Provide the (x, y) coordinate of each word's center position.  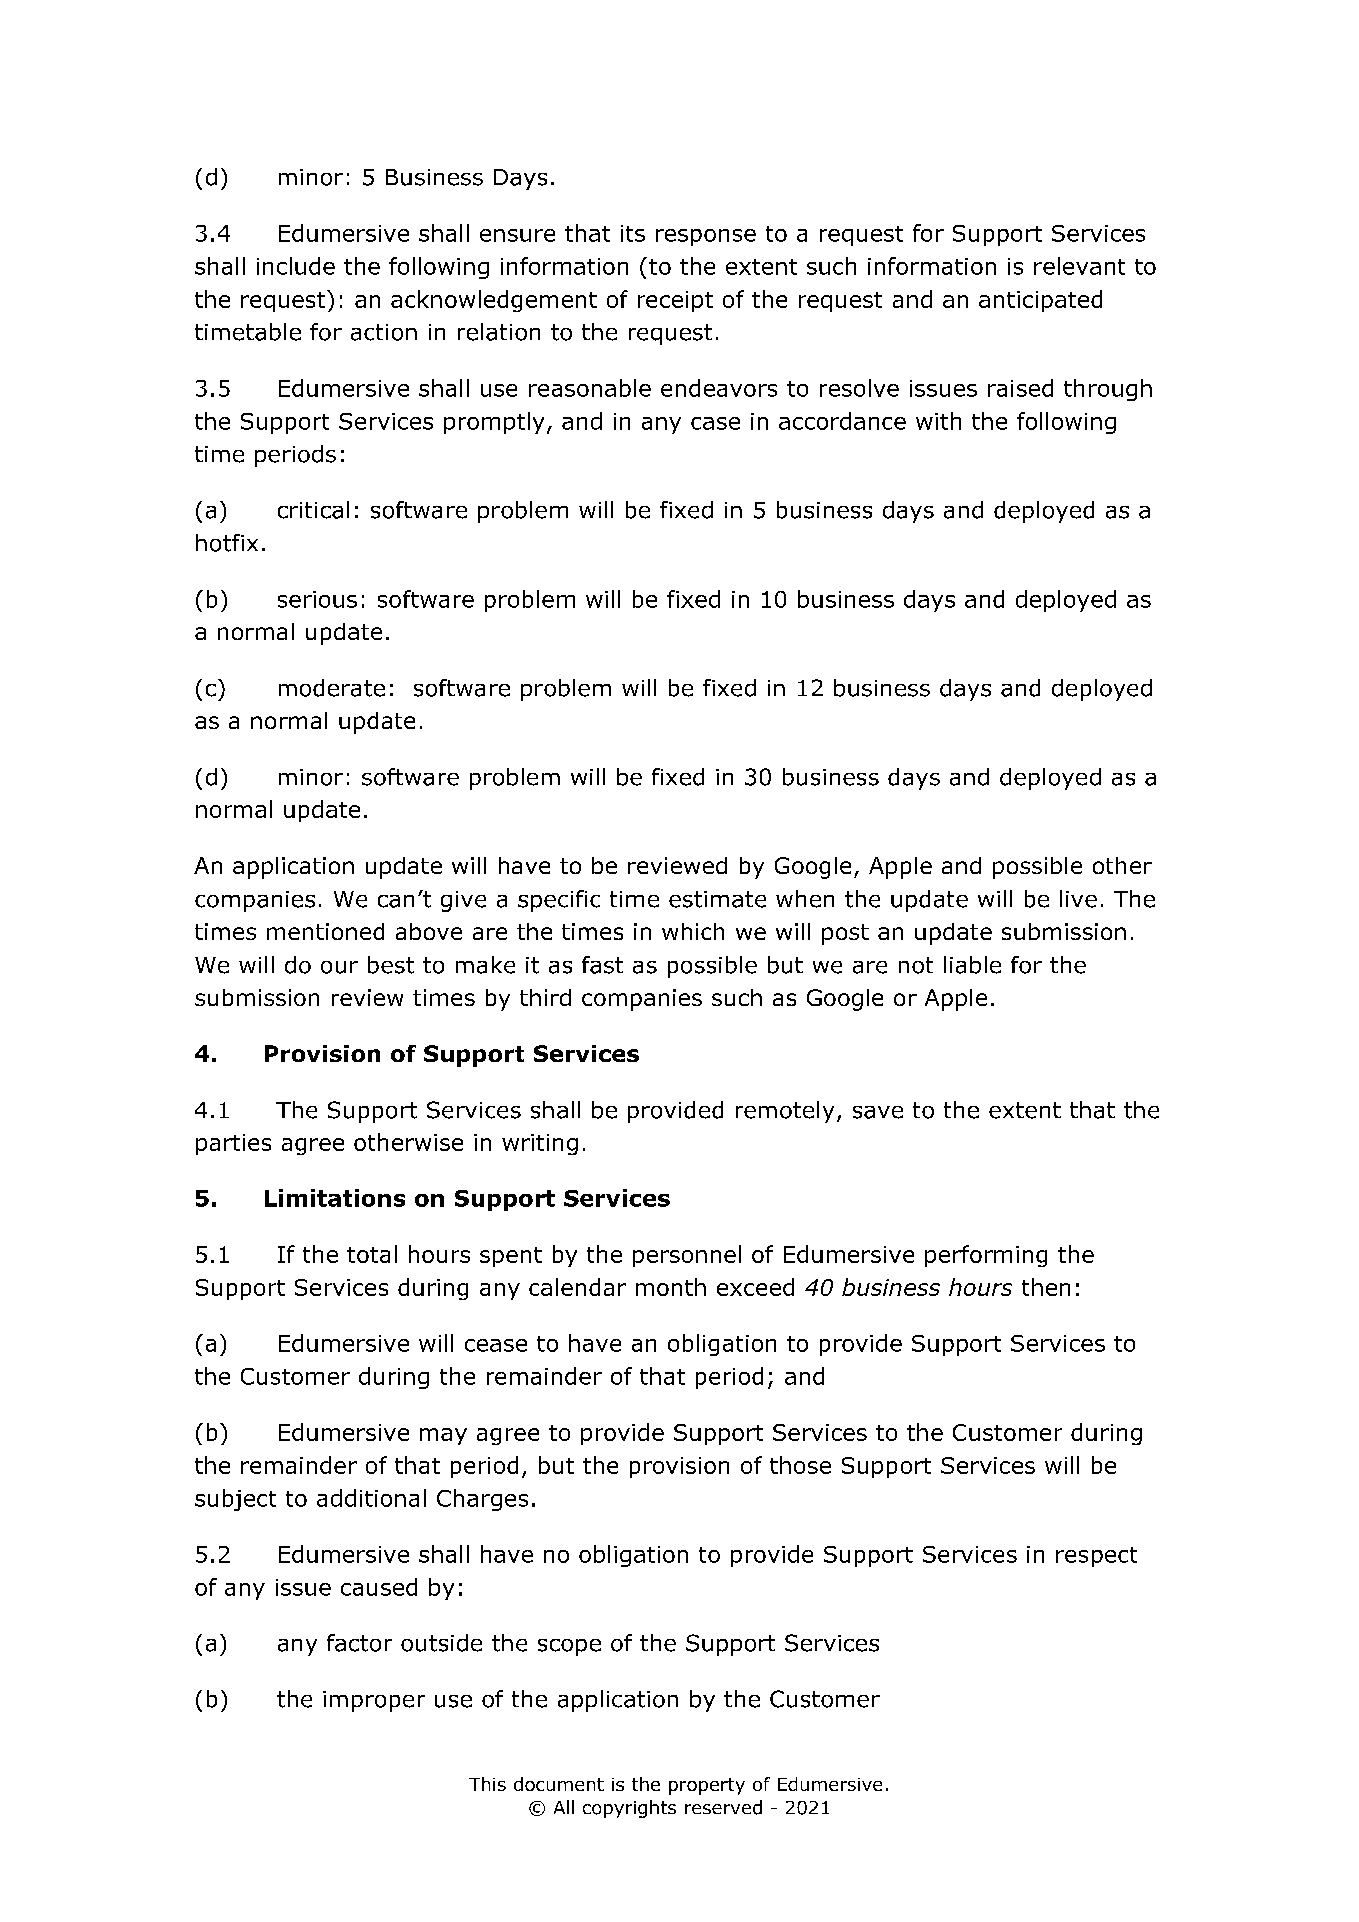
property (707, 1786)
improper (374, 1701)
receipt (675, 301)
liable (972, 965)
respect (1096, 1557)
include (296, 266)
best (391, 965)
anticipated (1040, 301)
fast (602, 965)
